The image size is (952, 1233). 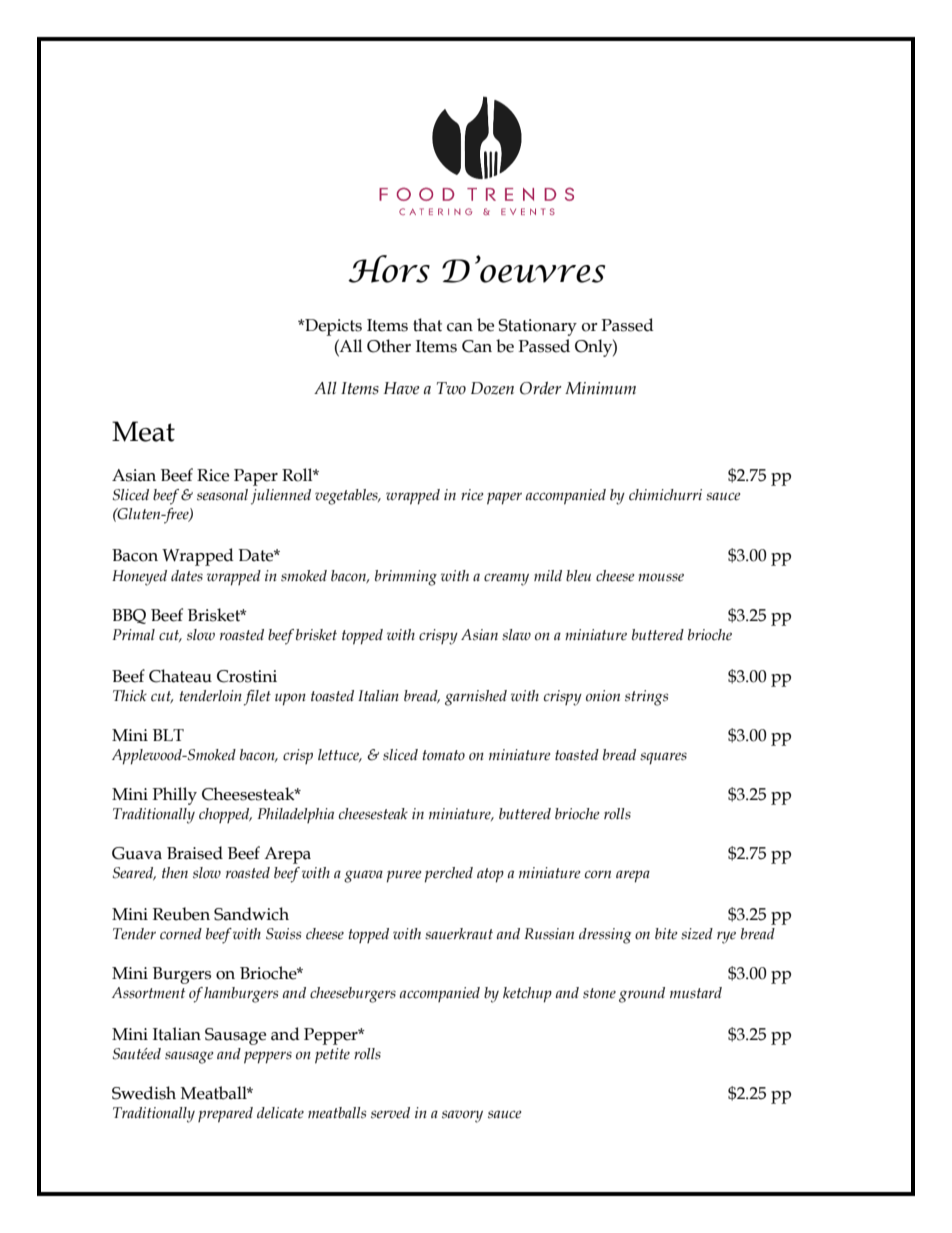 What do you see at coordinates (666, 934) in the screenshot?
I see `bite` at bounding box center [666, 934].
